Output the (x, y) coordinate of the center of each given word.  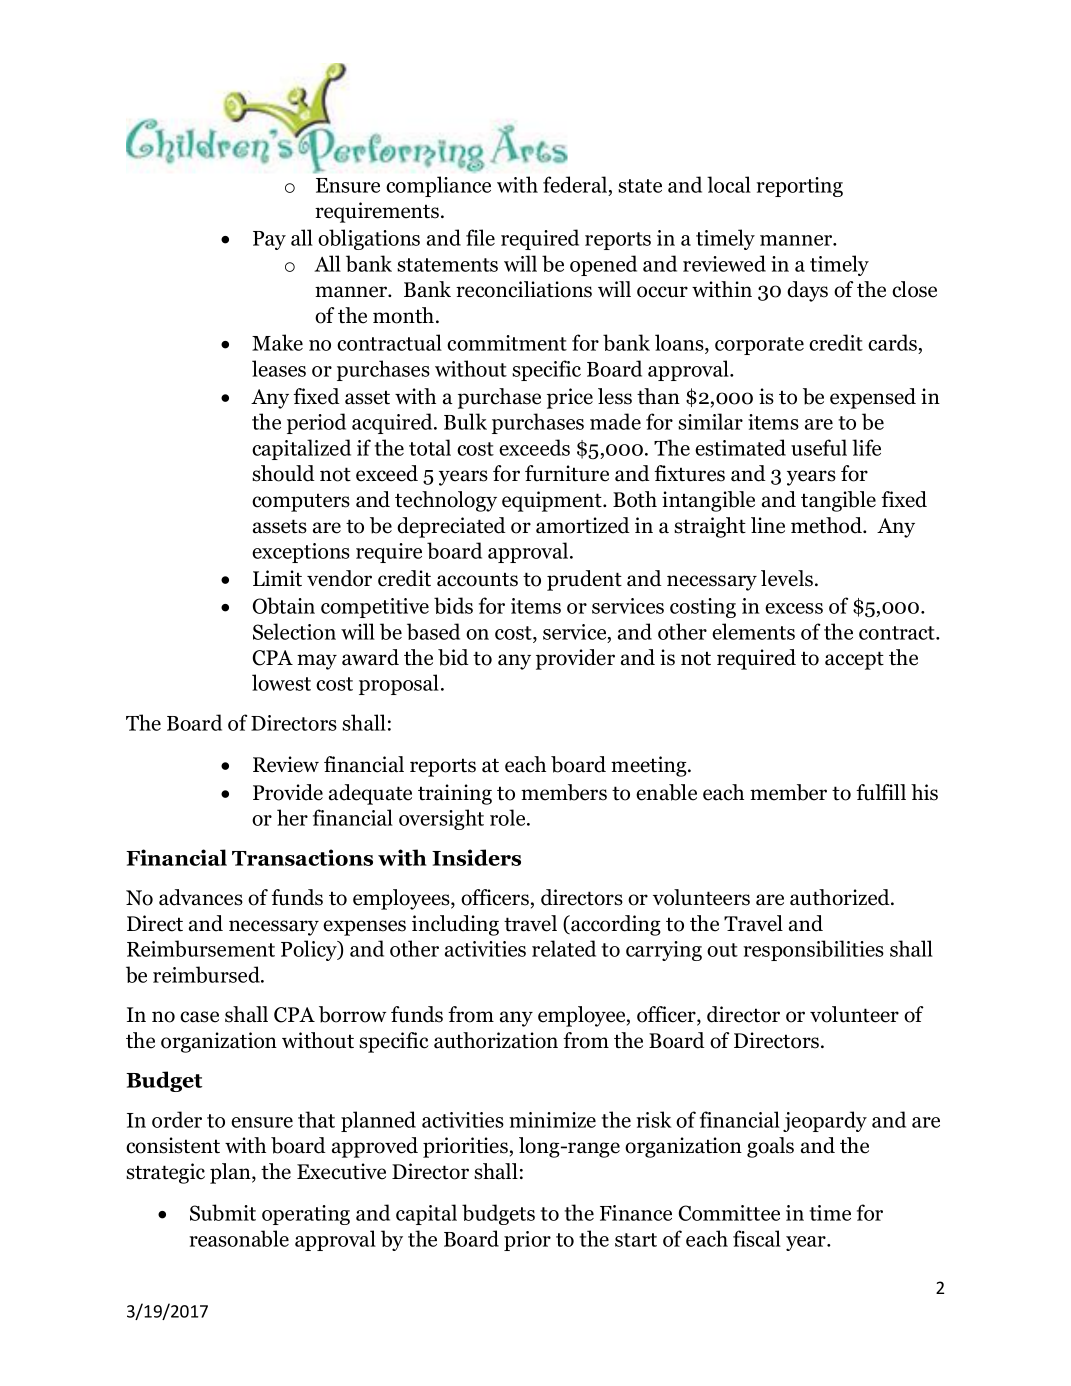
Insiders (476, 857)
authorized (841, 897)
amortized (583, 525)
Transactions (302, 857)
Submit (223, 1212)
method (827, 525)
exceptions (301, 553)
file (480, 237)
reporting (799, 187)
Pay (269, 240)
